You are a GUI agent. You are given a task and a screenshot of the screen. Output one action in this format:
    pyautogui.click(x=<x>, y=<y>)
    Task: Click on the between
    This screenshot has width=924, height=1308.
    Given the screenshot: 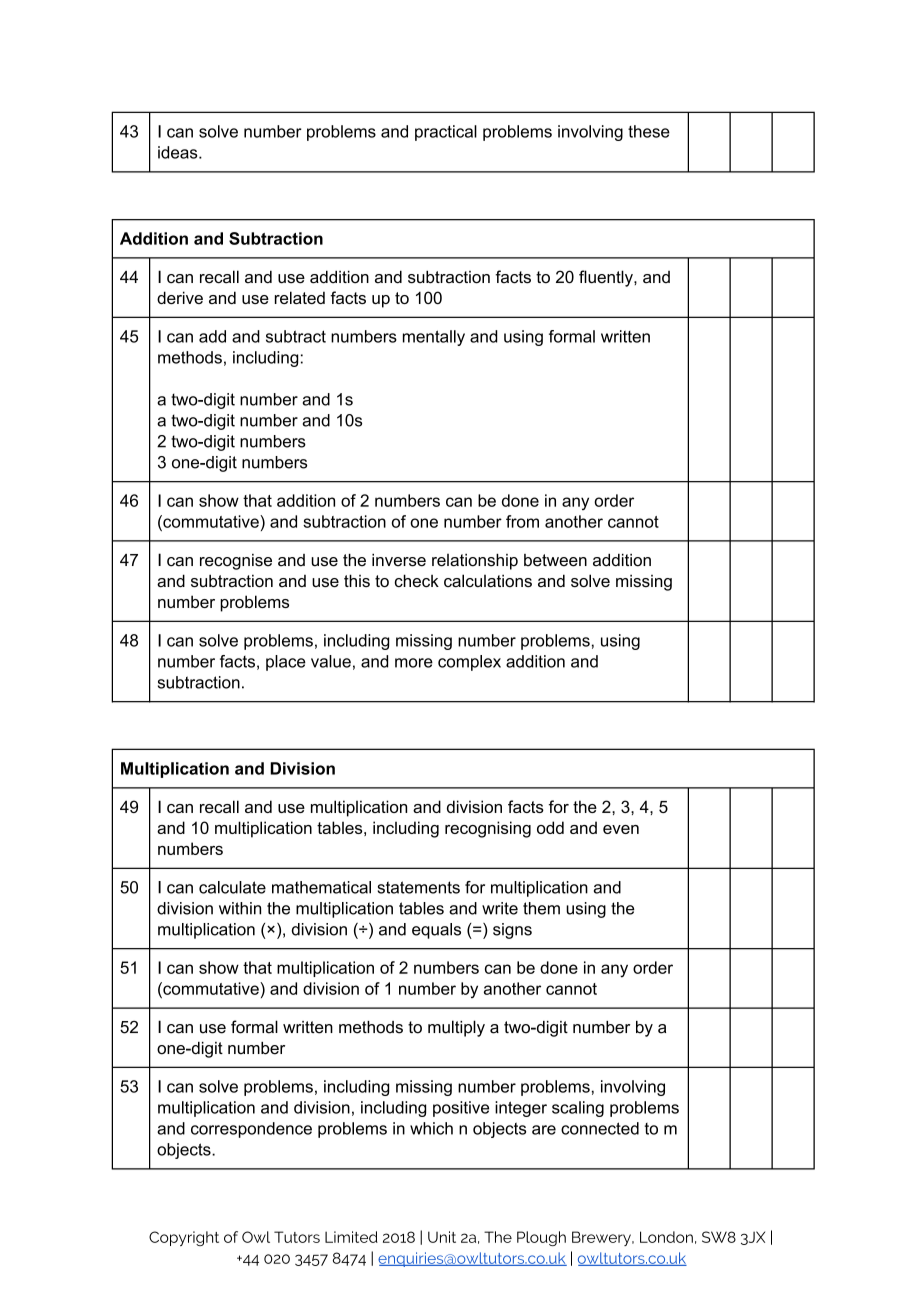 What is the action you would take?
    pyautogui.click(x=555, y=560)
